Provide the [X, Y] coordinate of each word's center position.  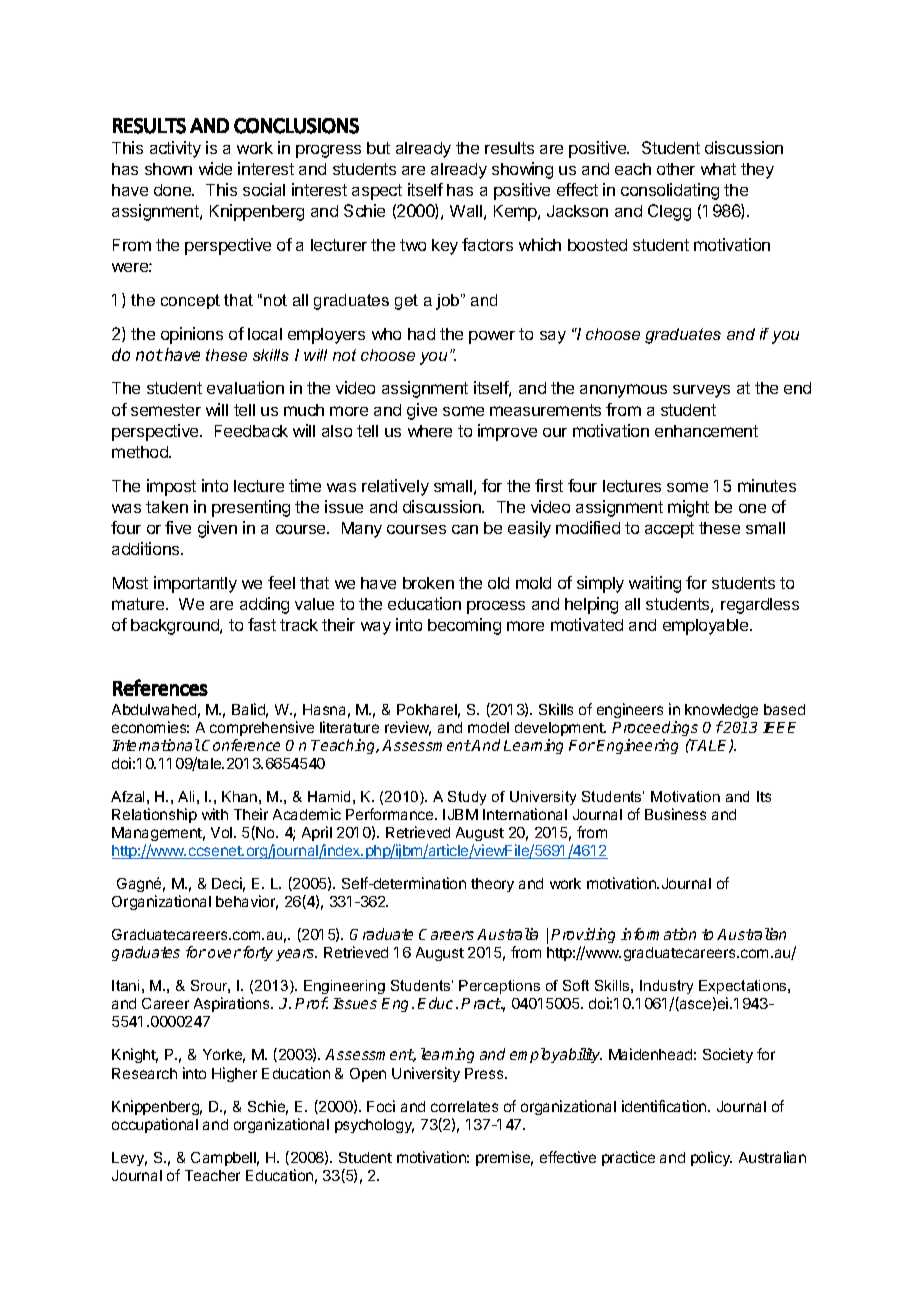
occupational [155, 1125]
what [718, 169]
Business [675, 814]
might [688, 508]
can [465, 529]
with [215, 814]
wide [215, 168]
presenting [251, 508]
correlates [464, 1106]
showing [522, 170]
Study [467, 798]
